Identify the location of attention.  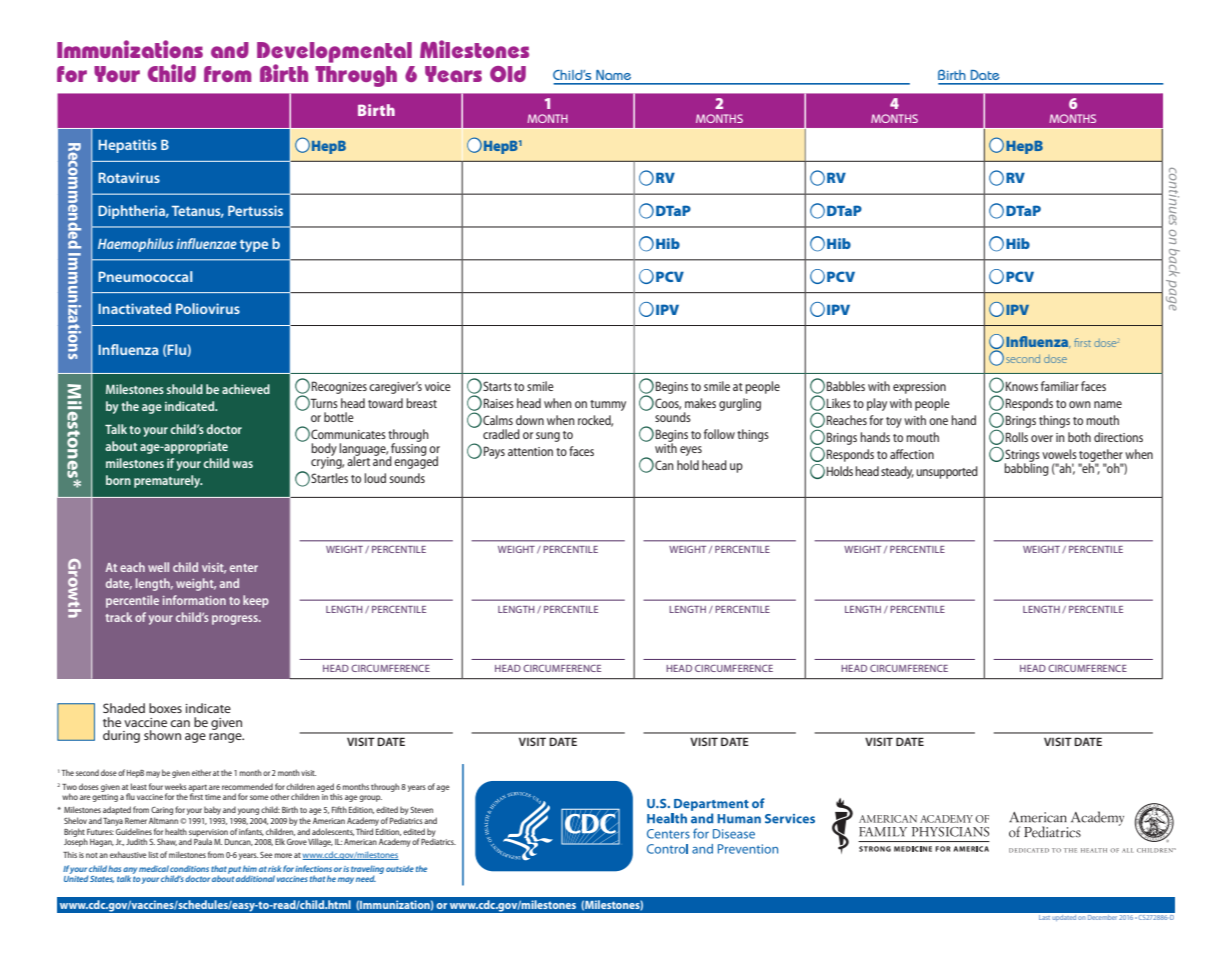
(530, 451).
